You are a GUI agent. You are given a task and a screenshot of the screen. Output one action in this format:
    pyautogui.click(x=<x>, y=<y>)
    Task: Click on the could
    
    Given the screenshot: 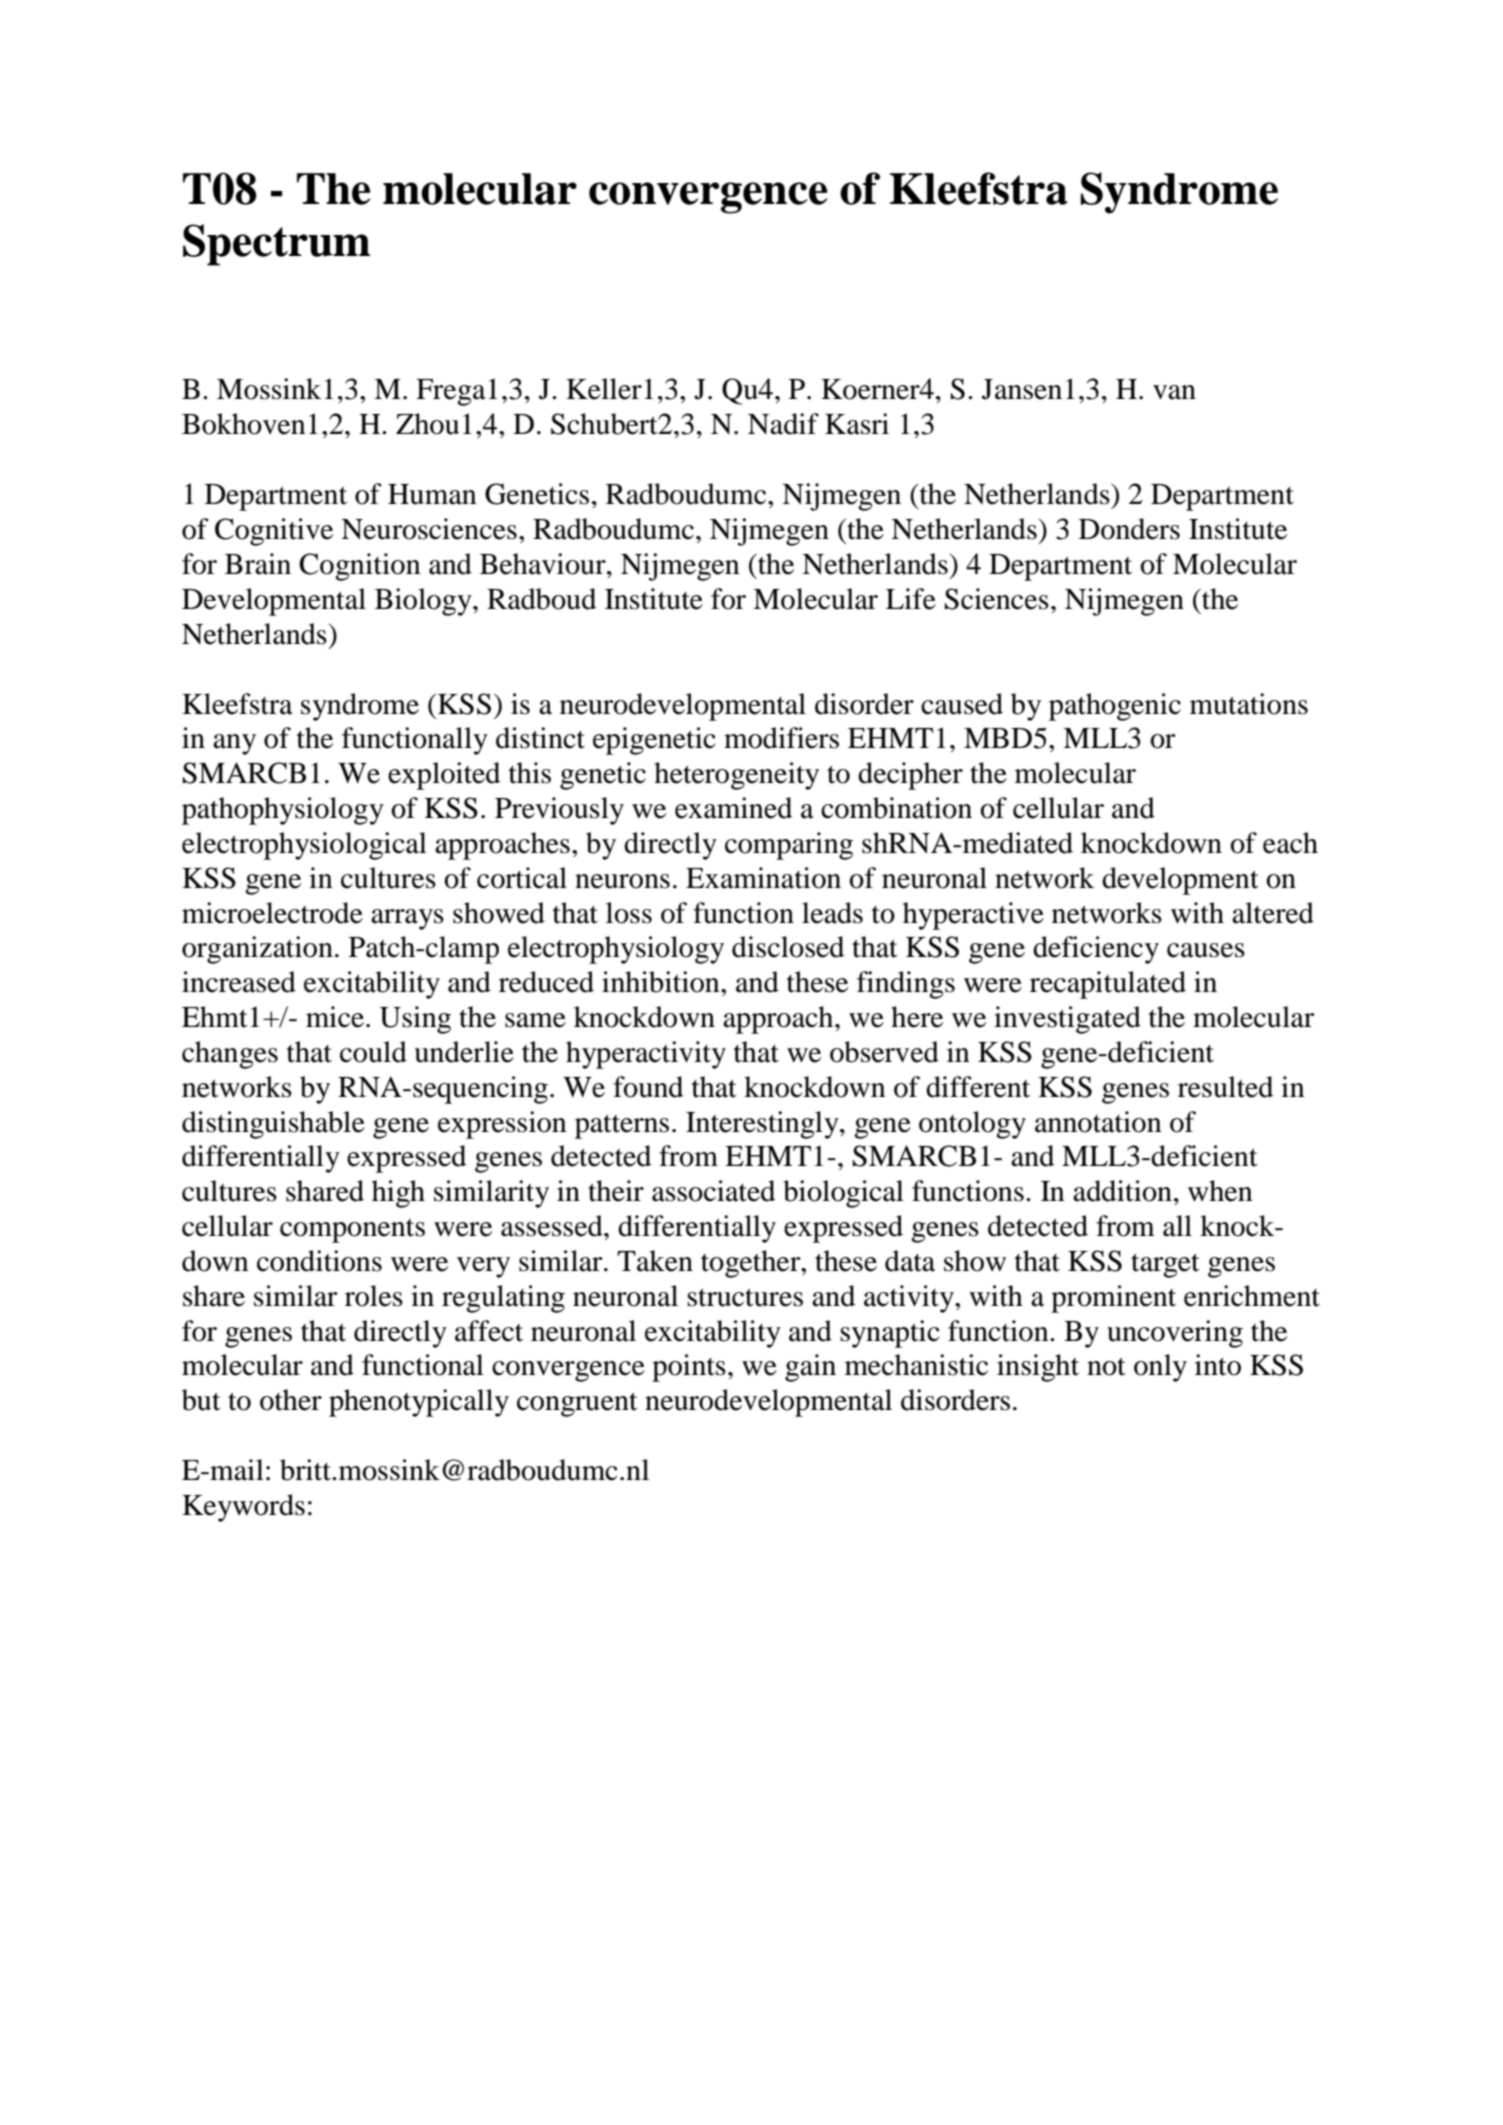 What is the action you would take?
    pyautogui.click(x=373, y=1052)
